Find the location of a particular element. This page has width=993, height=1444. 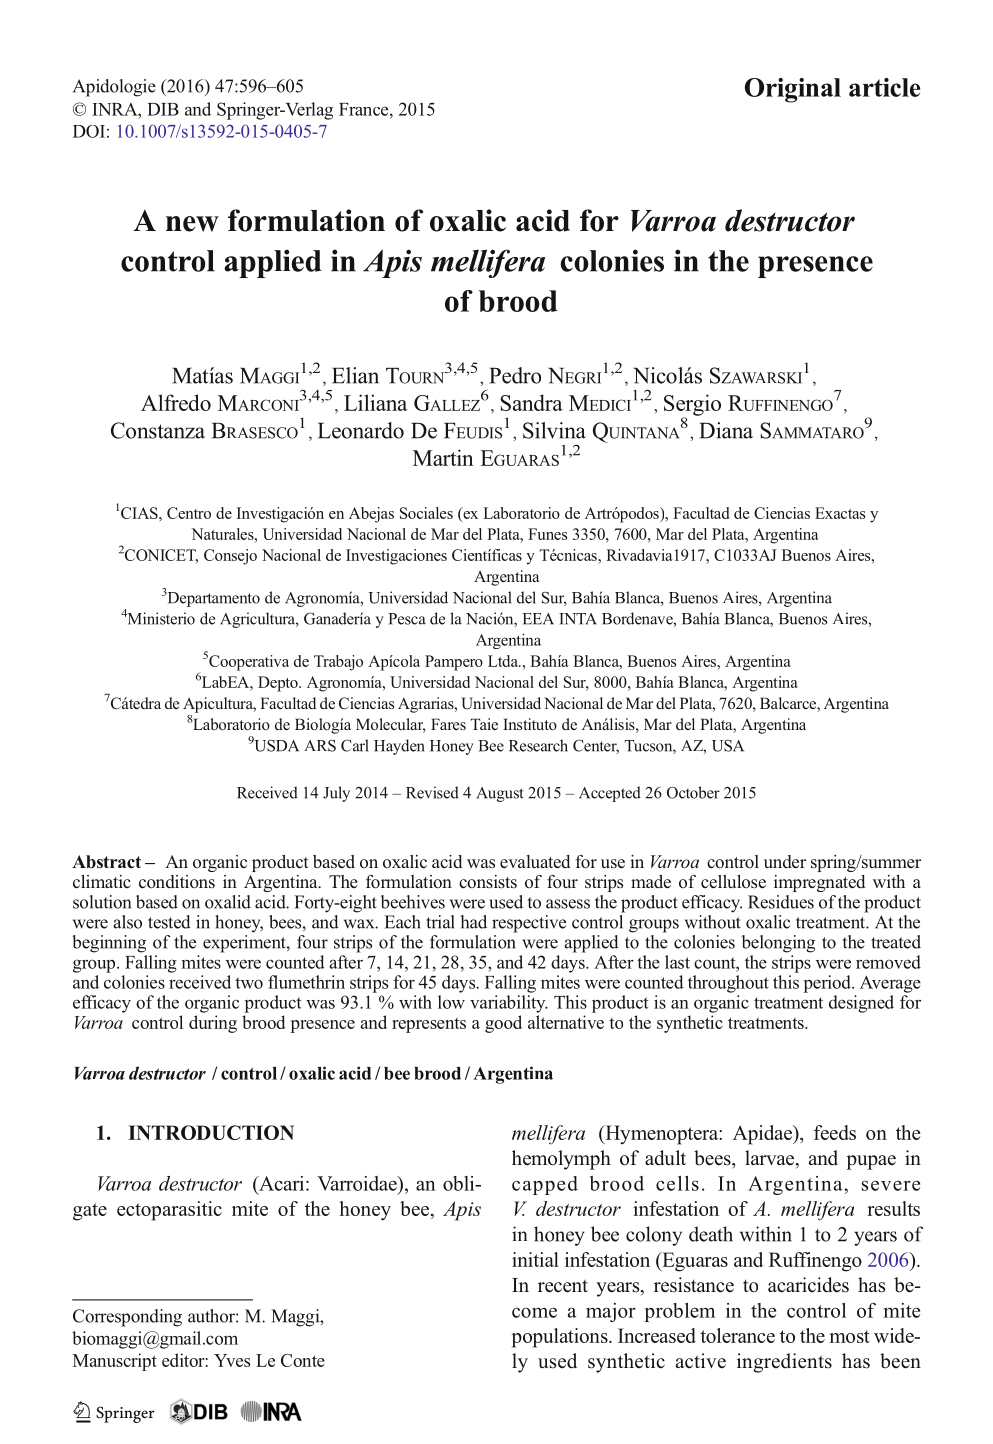

Original is located at coordinates (793, 90).
